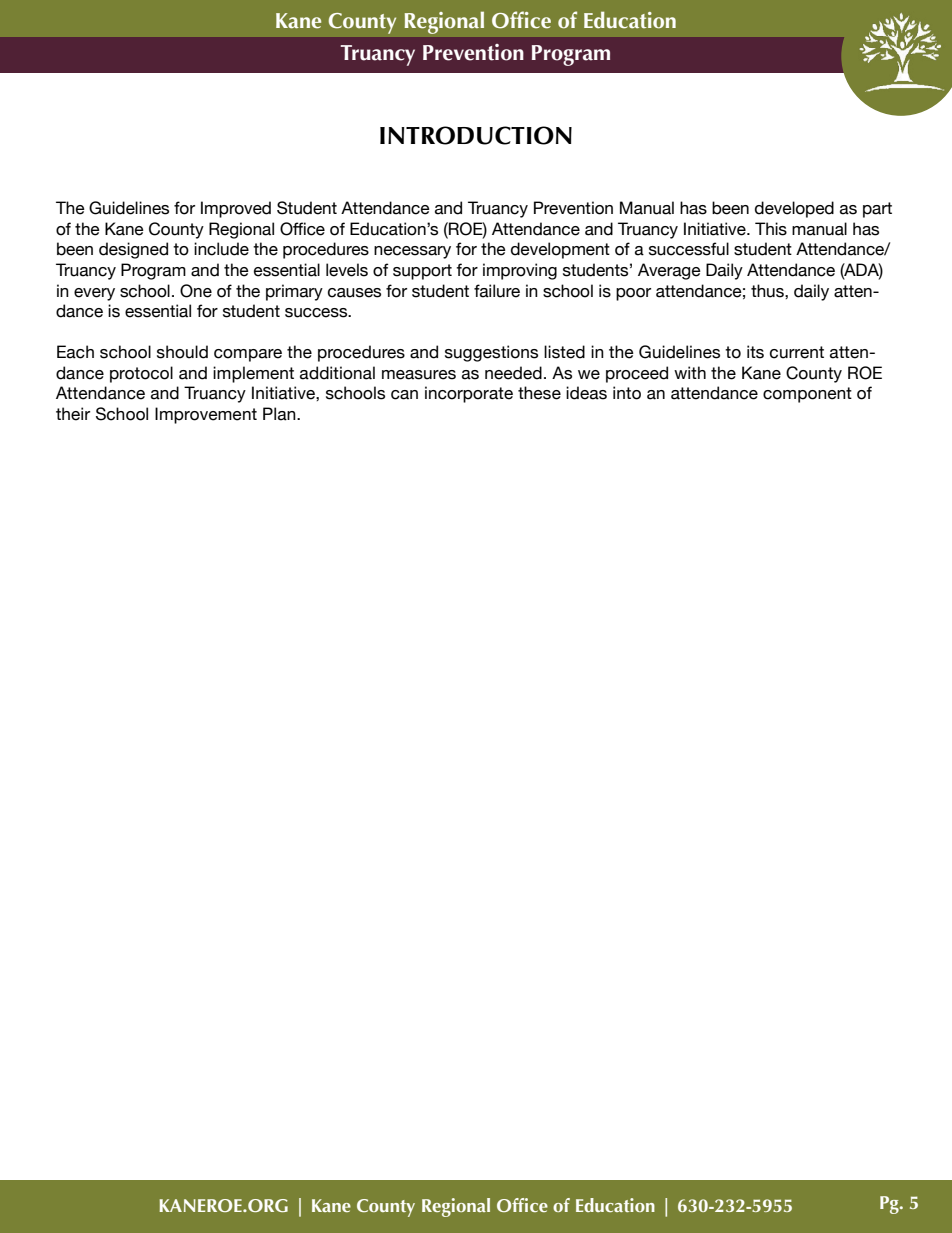  What do you see at coordinates (768, 291) in the screenshot?
I see `thus` at bounding box center [768, 291].
